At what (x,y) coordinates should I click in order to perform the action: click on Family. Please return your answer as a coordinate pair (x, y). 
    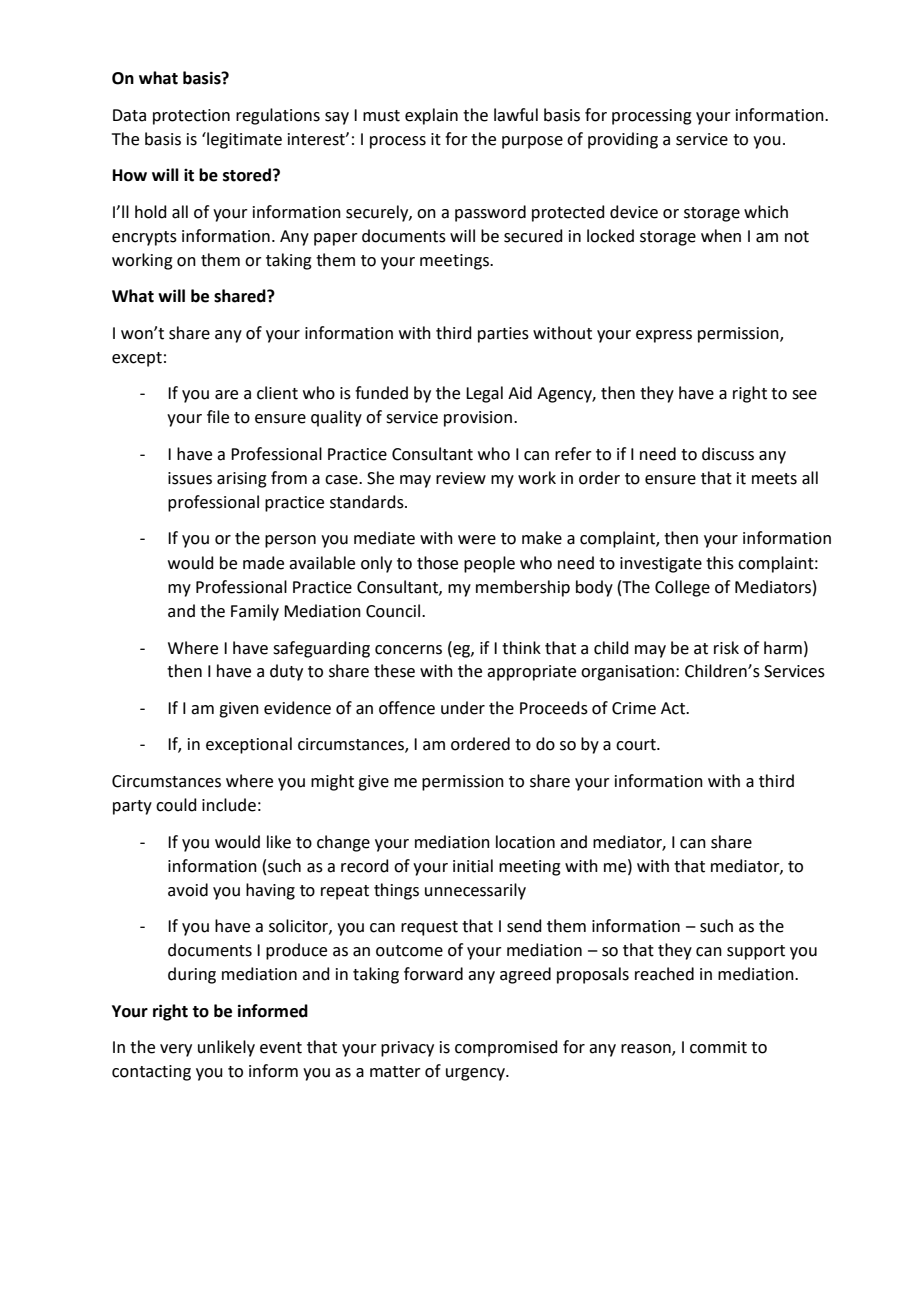
    Looking at the image, I should click on (255, 612).
